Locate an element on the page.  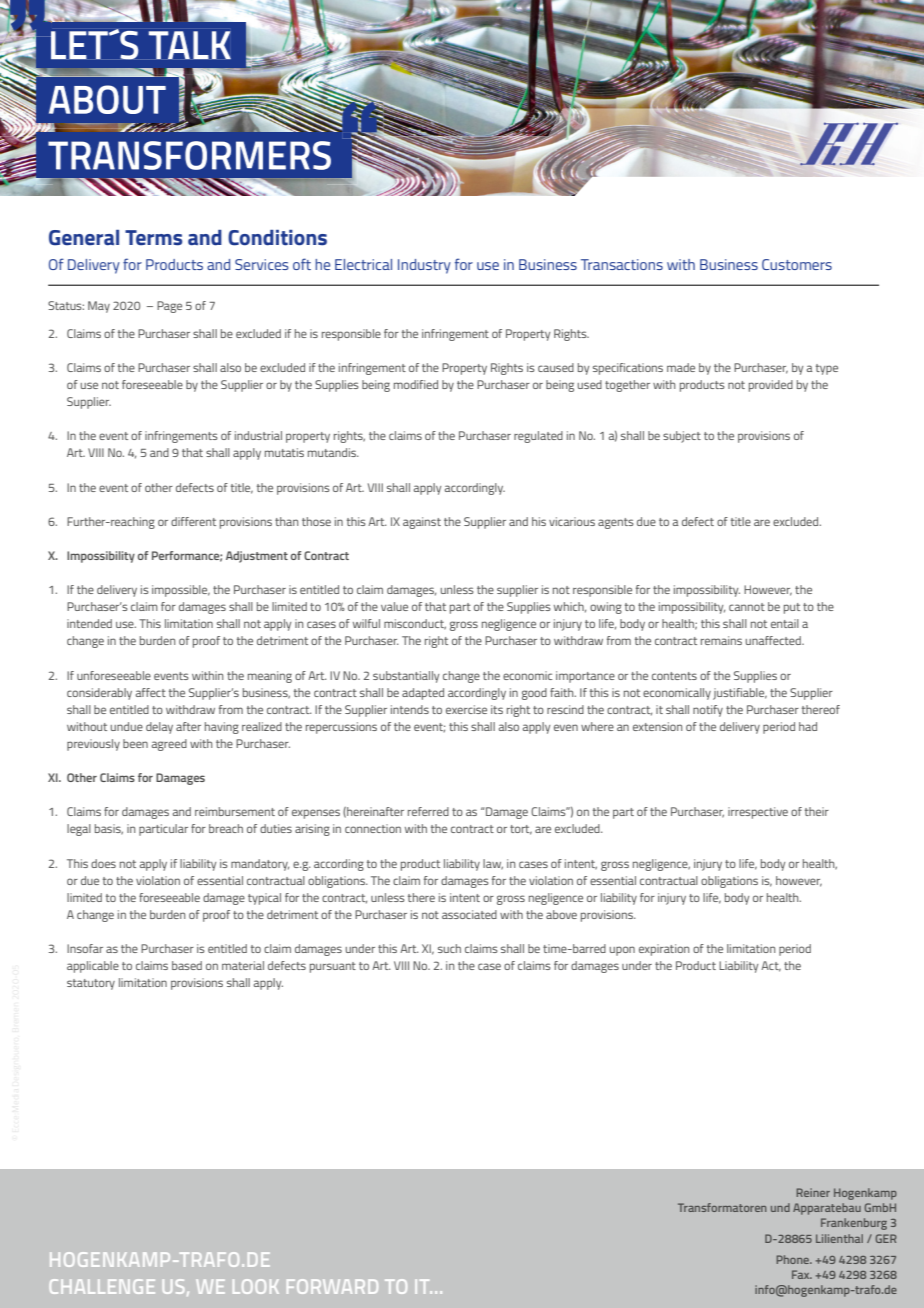
Customers is located at coordinates (797, 264).
